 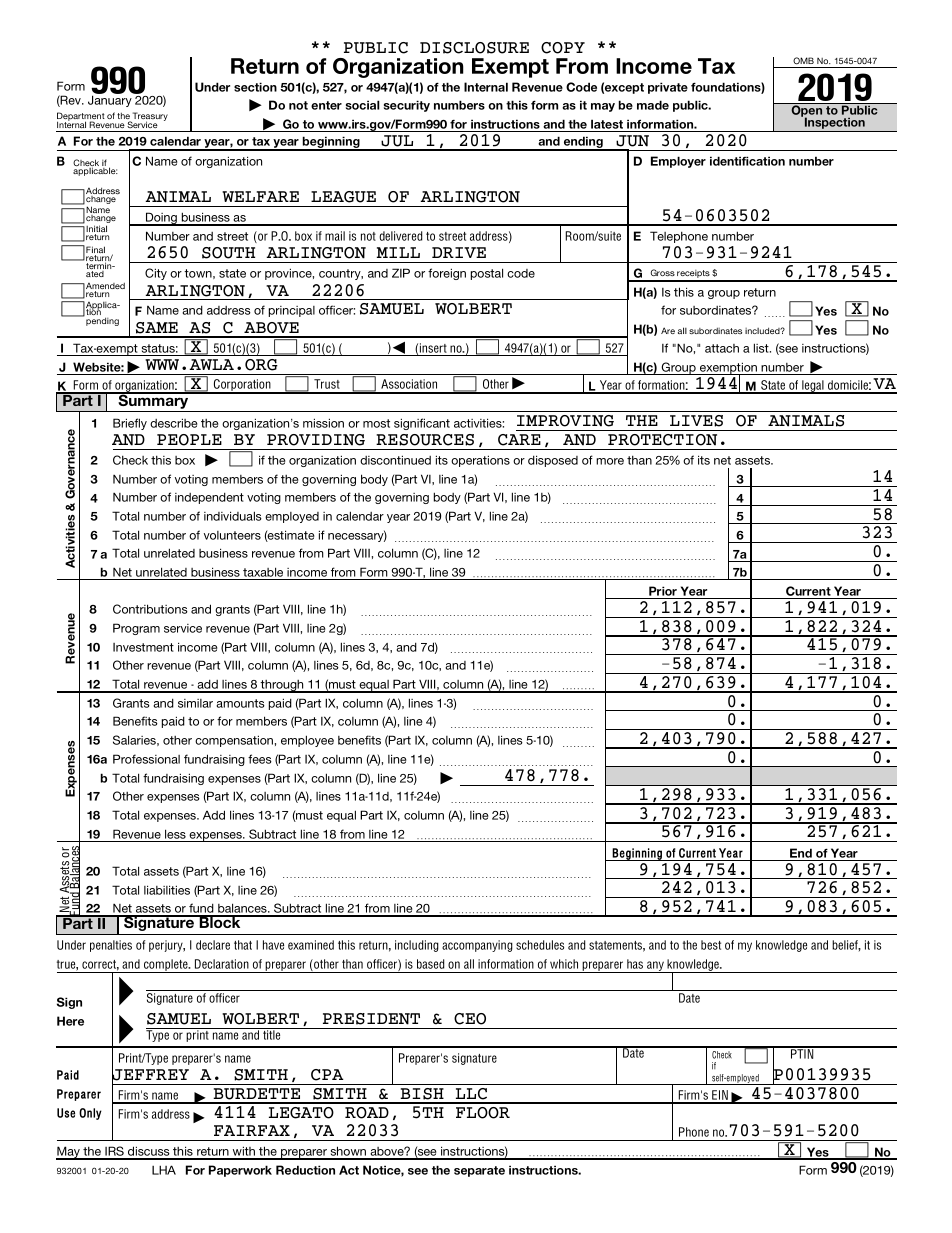 What do you see at coordinates (136, 629) in the image?
I see `Program` at bounding box center [136, 629].
